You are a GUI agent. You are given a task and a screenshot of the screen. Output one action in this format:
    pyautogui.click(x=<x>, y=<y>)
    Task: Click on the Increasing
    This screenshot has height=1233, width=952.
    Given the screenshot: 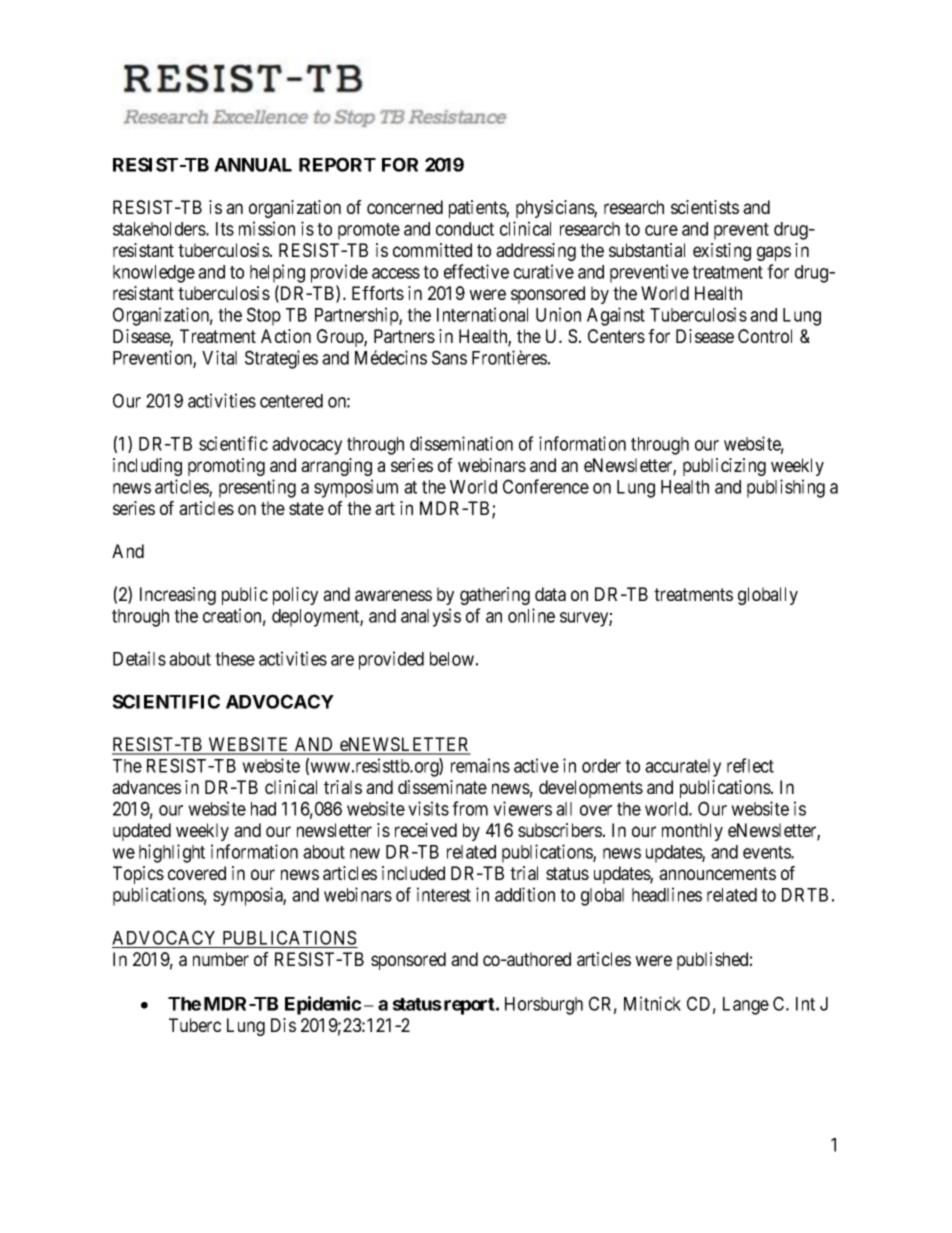 What is the action you would take?
    pyautogui.click(x=178, y=596)
